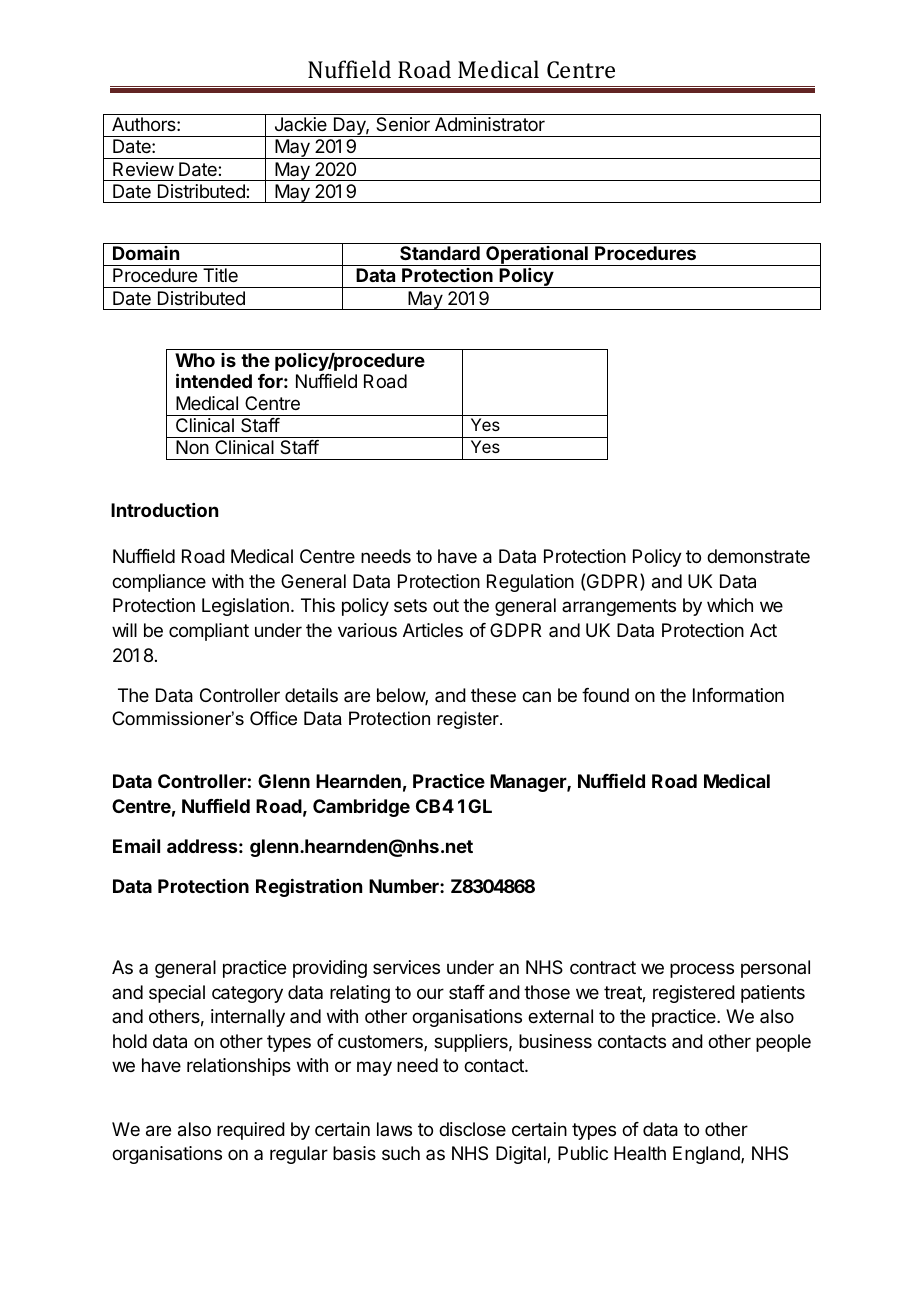 Image resolution: width=924 pixels, height=1308 pixels. Describe the element at coordinates (758, 556) in the document. I see `demonstrate` at that location.
